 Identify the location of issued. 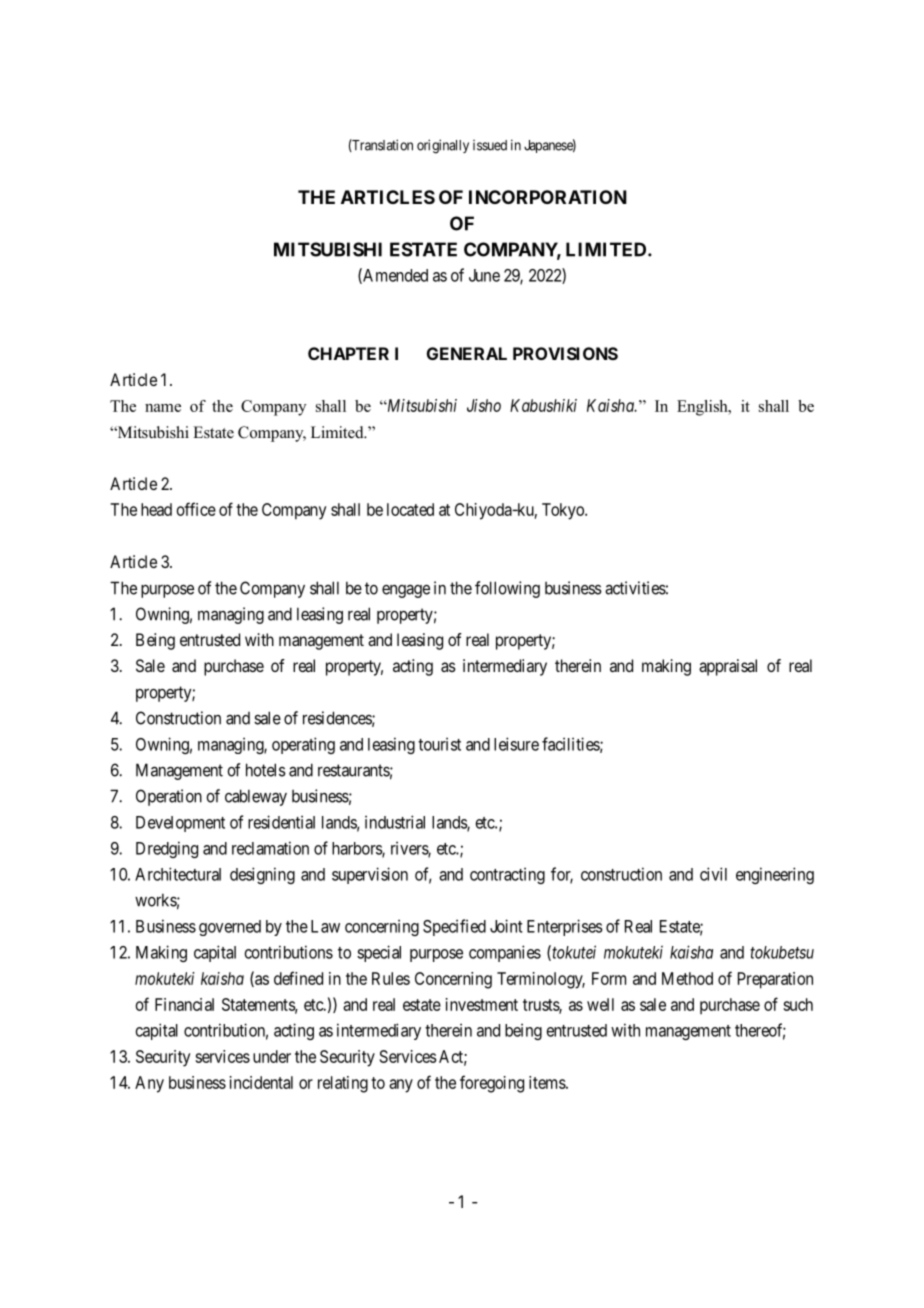
(490, 145).
